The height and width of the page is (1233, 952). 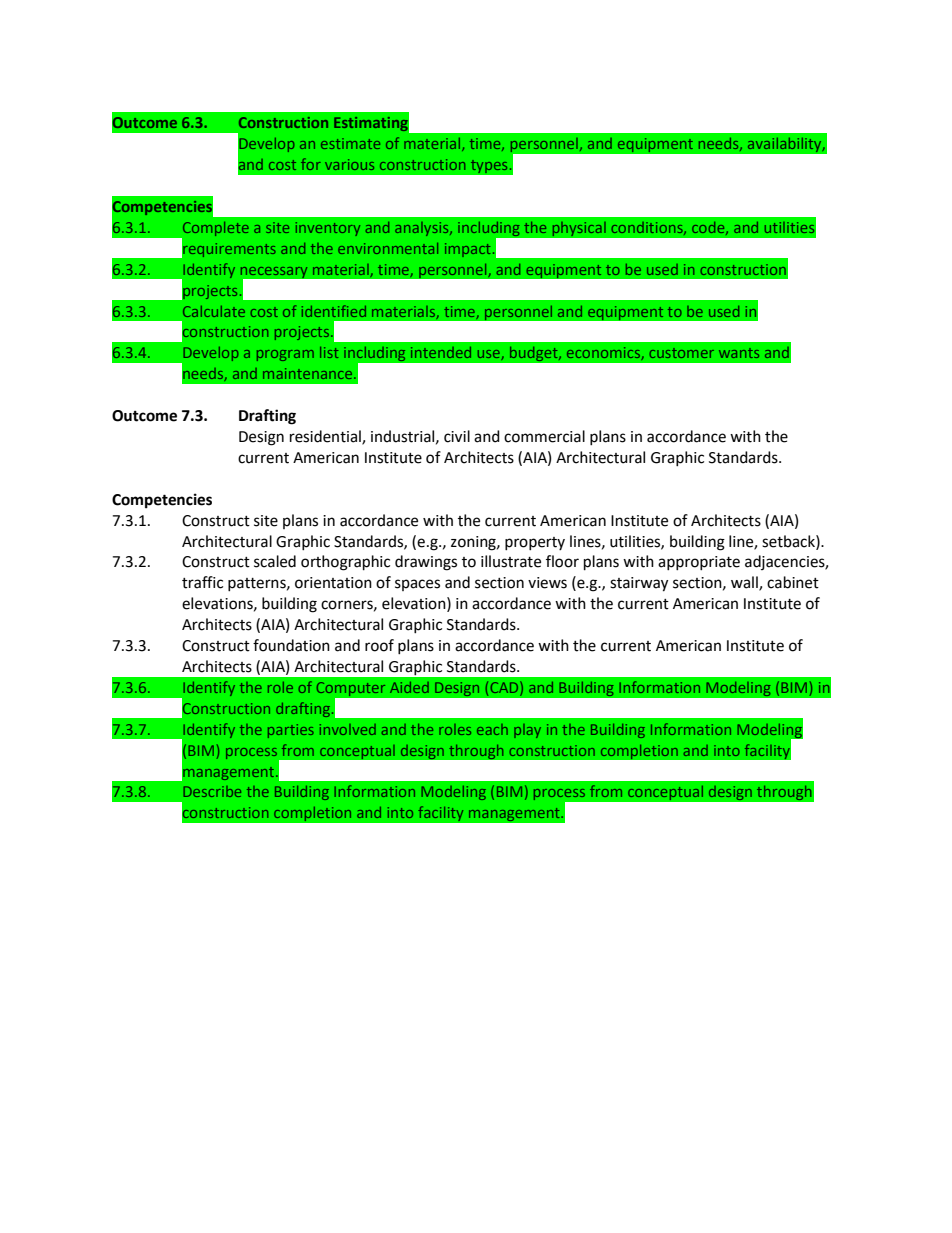 I want to click on various, so click(x=349, y=164).
